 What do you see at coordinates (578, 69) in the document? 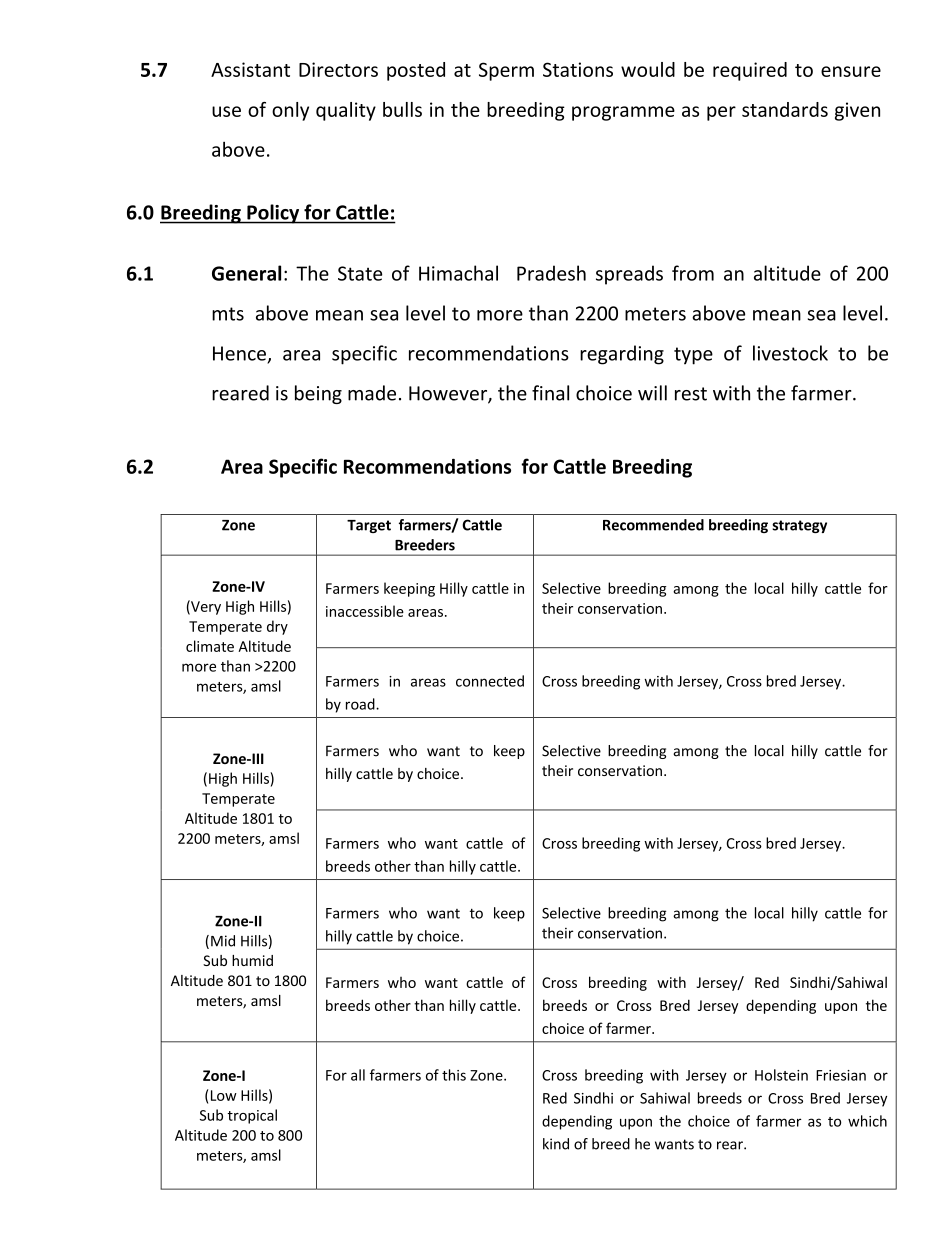
I see `Stations` at bounding box center [578, 69].
